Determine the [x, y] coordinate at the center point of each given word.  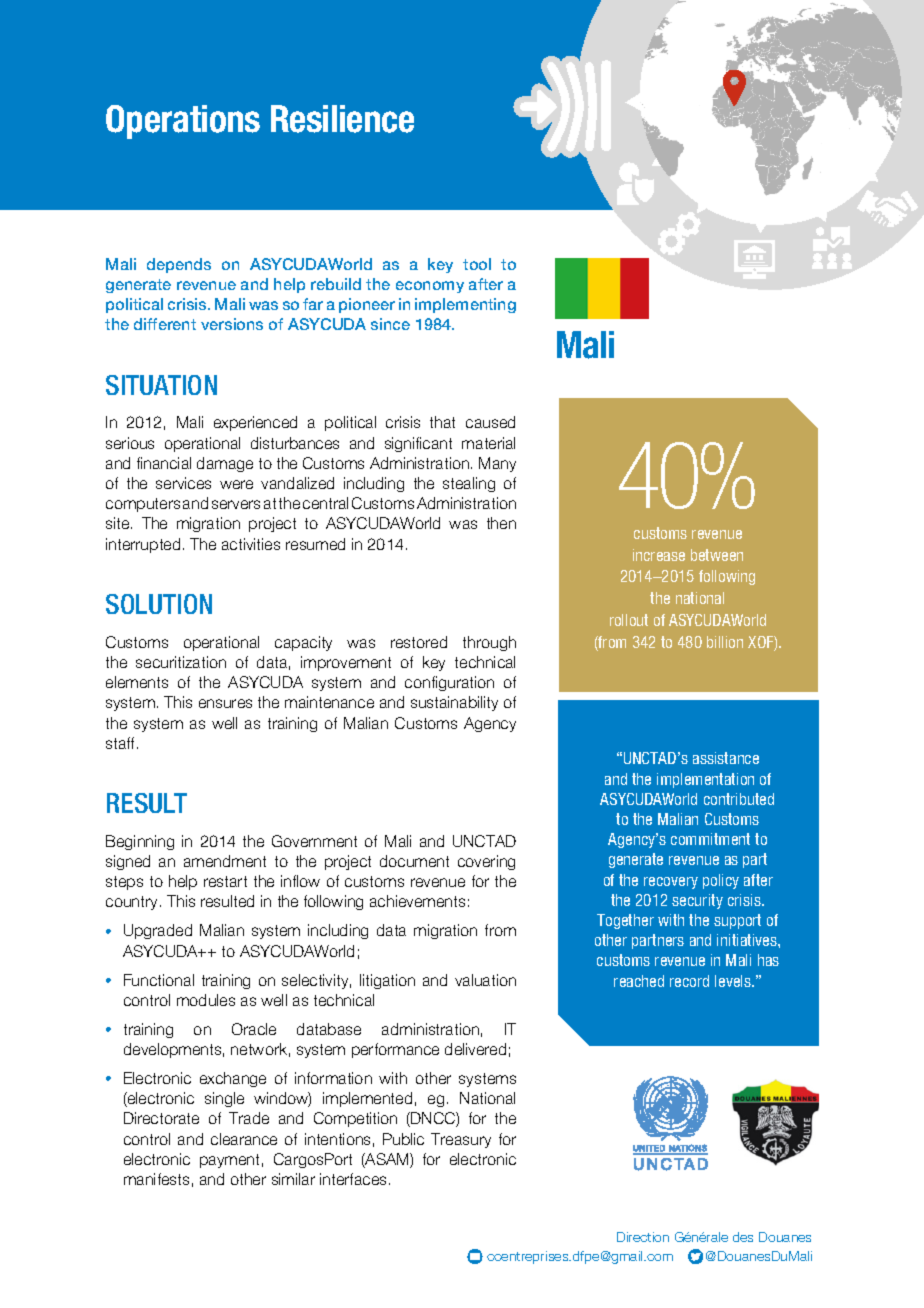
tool [477, 264]
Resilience [342, 119]
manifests [156, 1179]
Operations [183, 122]
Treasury [461, 1140]
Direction [643, 1237]
